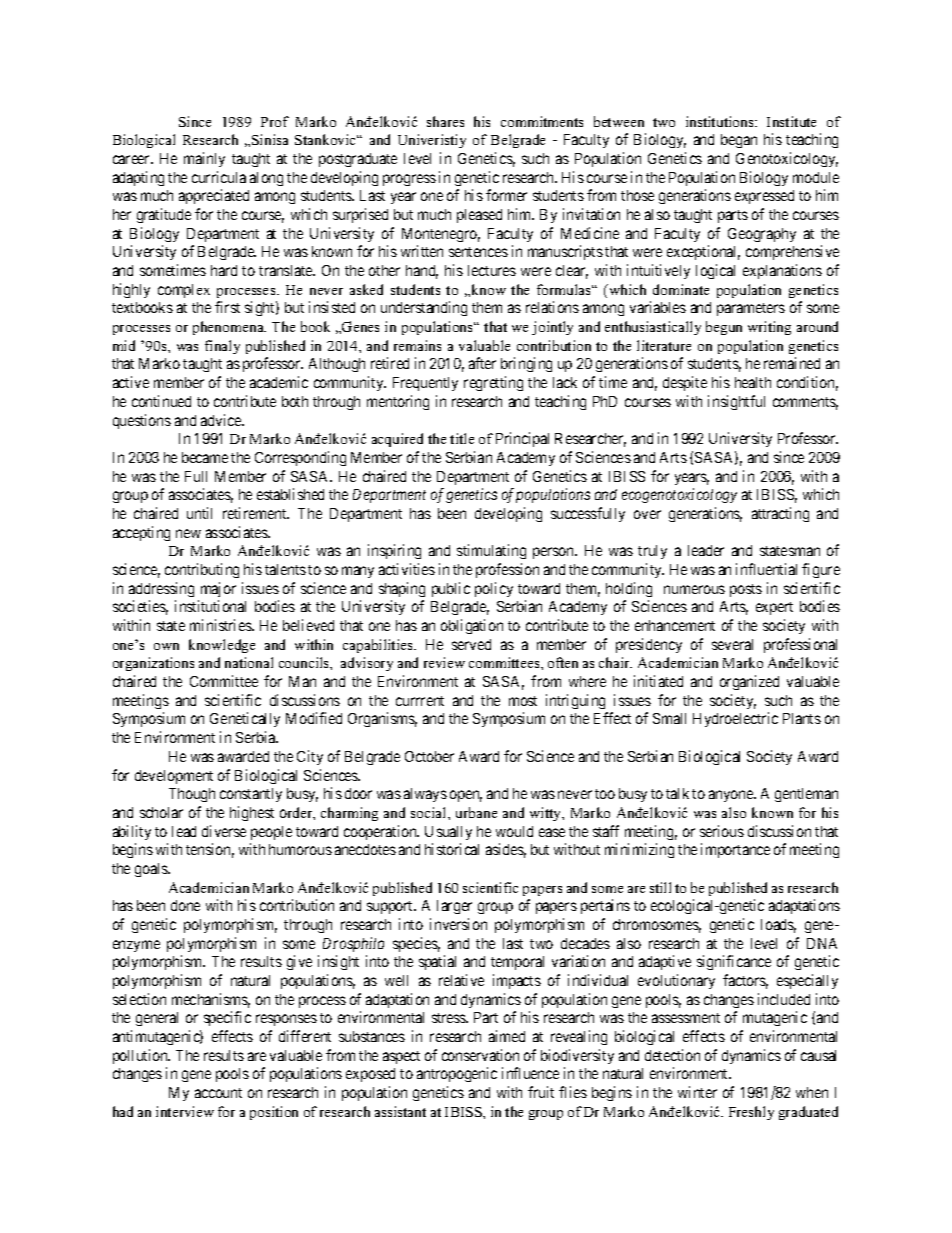 The height and width of the page is (1233, 952). I want to click on shares, so click(445, 121).
